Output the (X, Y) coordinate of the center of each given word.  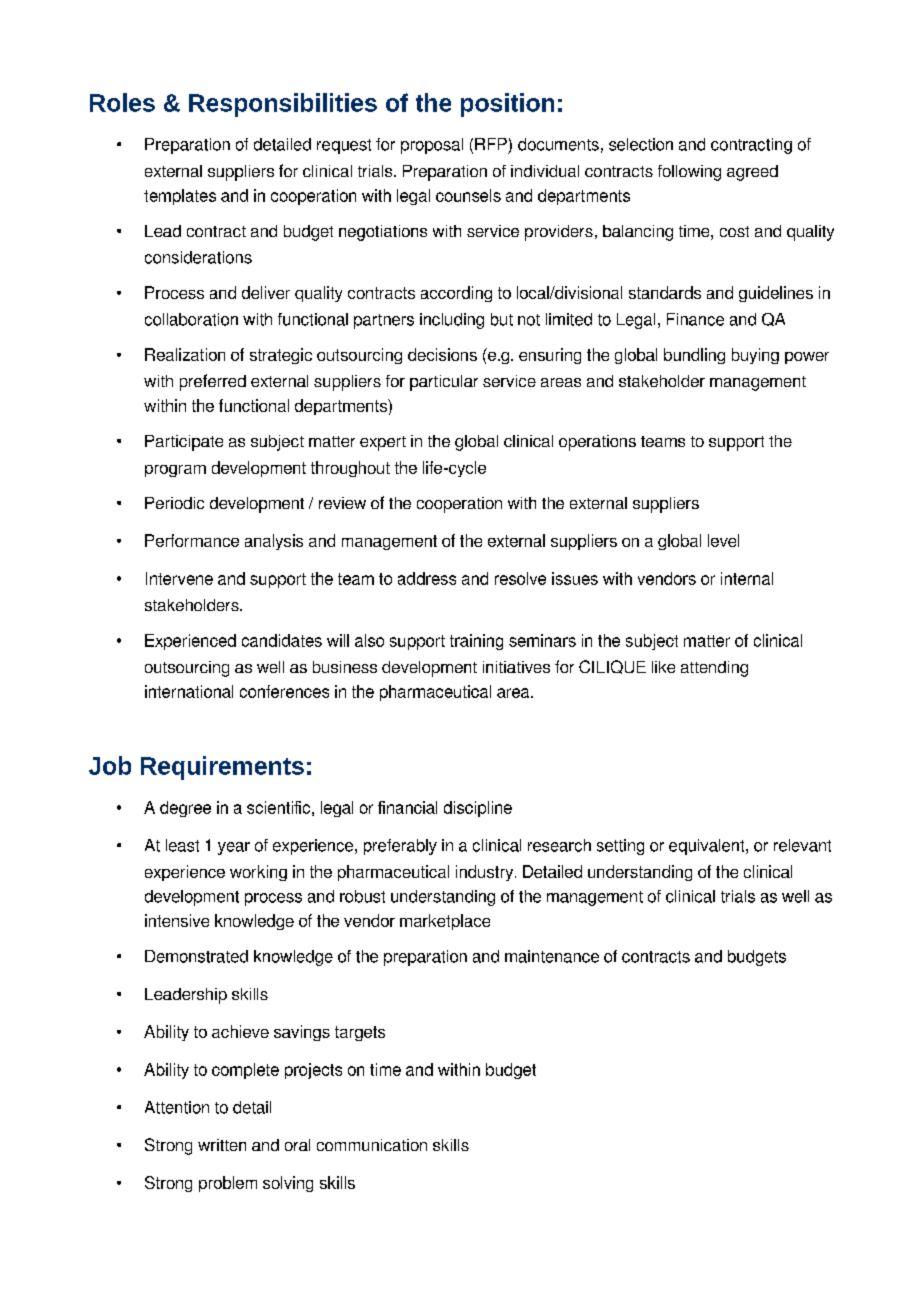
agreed (752, 173)
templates (180, 197)
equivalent (708, 847)
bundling (694, 356)
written (222, 1145)
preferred (213, 382)
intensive (177, 920)
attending (714, 669)
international (189, 691)
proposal (432, 146)
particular (444, 383)
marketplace (445, 922)
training (476, 642)
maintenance (552, 956)
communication (372, 1145)
